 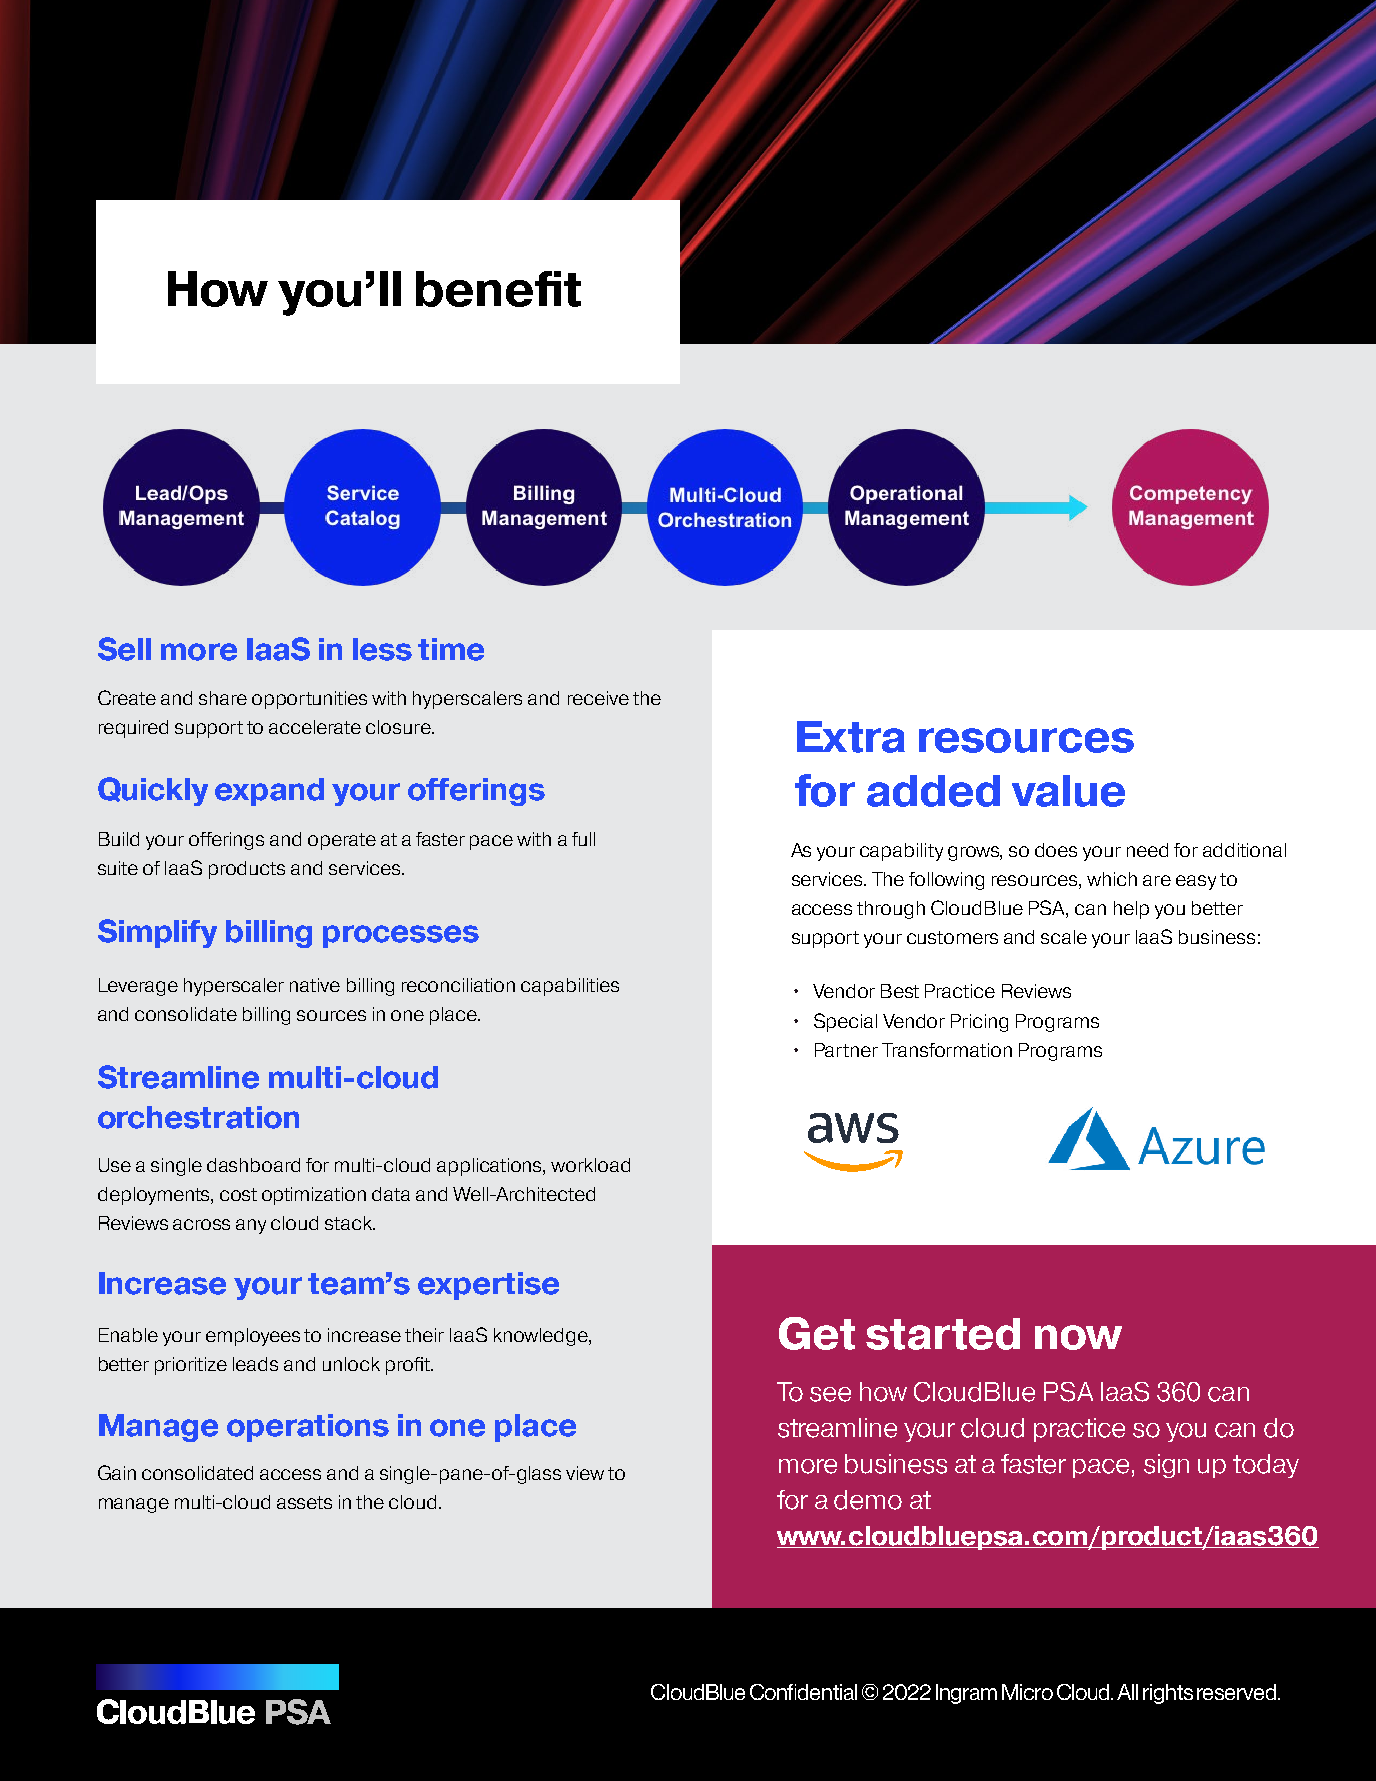 I want to click on native, so click(x=315, y=985).
